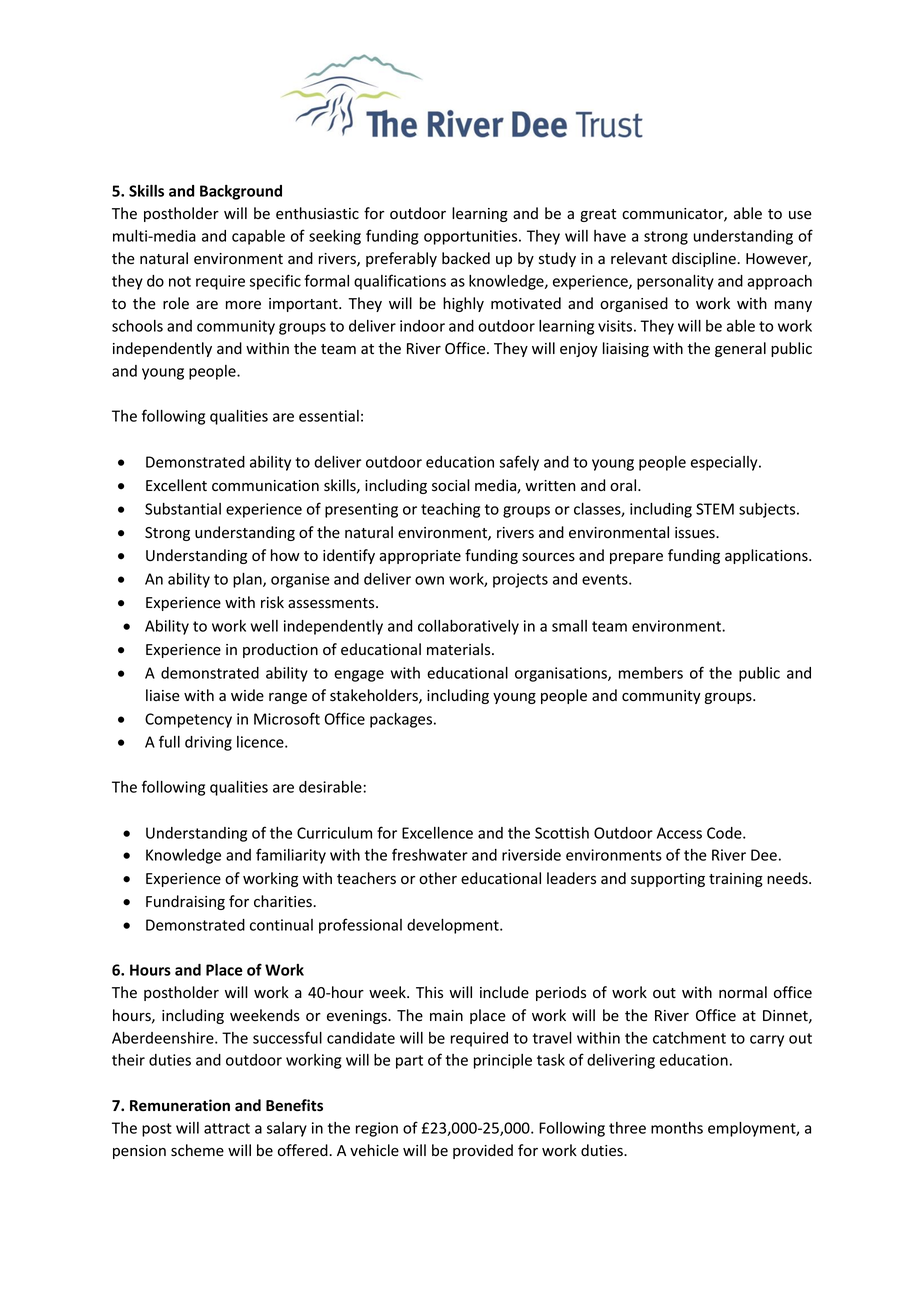 This page has height=1308, width=924. Describe the element at coordinates (241, 192) in the page. I see `Background` at that location.
